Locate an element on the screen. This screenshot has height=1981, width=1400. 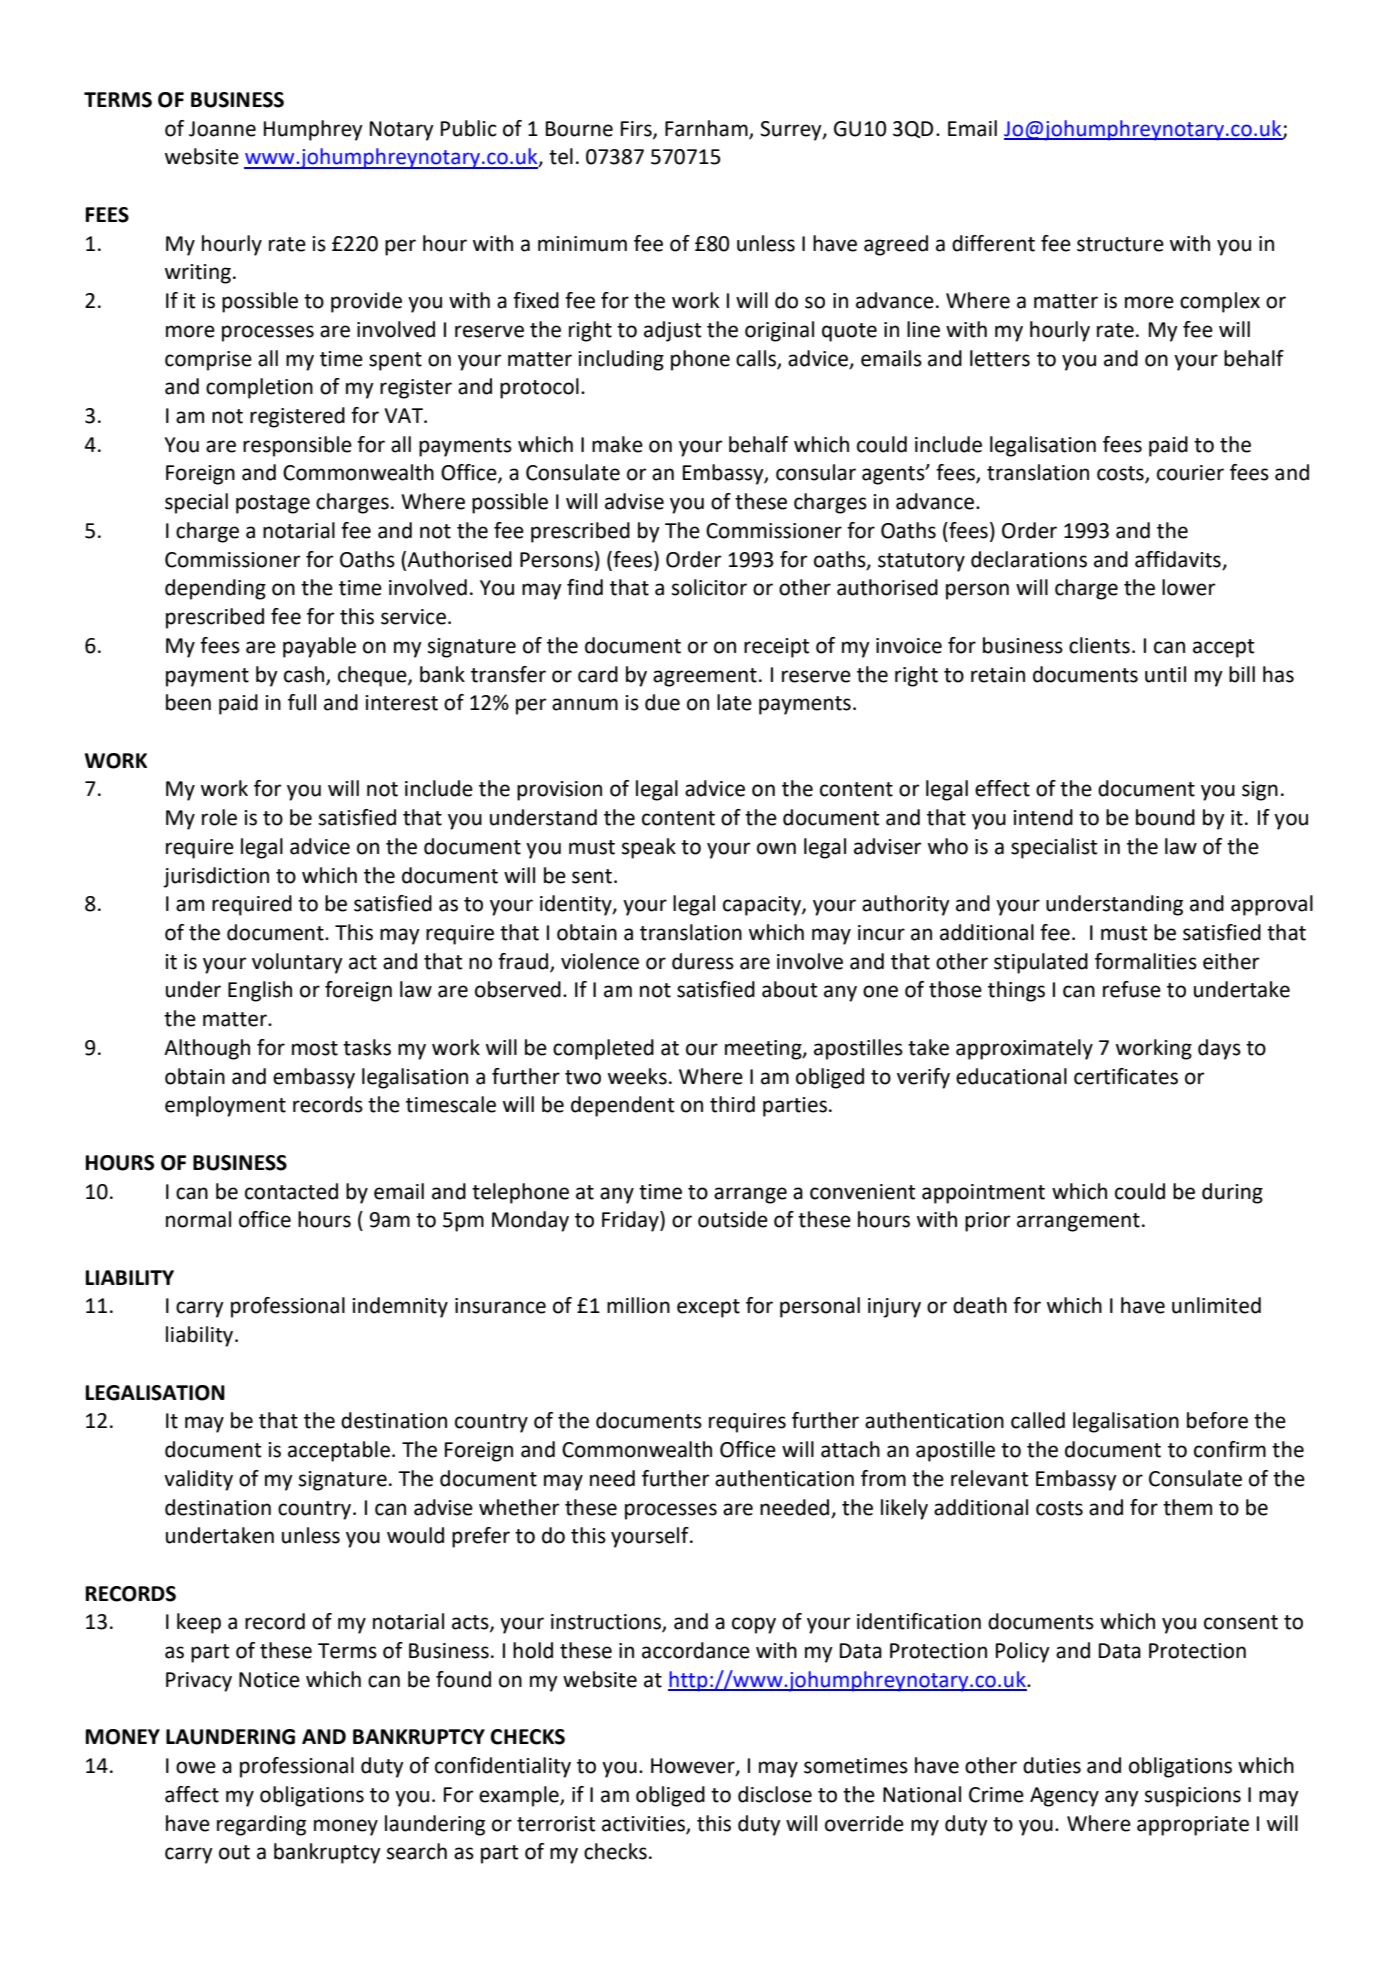
structure is located at coordinates (1120, 244).
